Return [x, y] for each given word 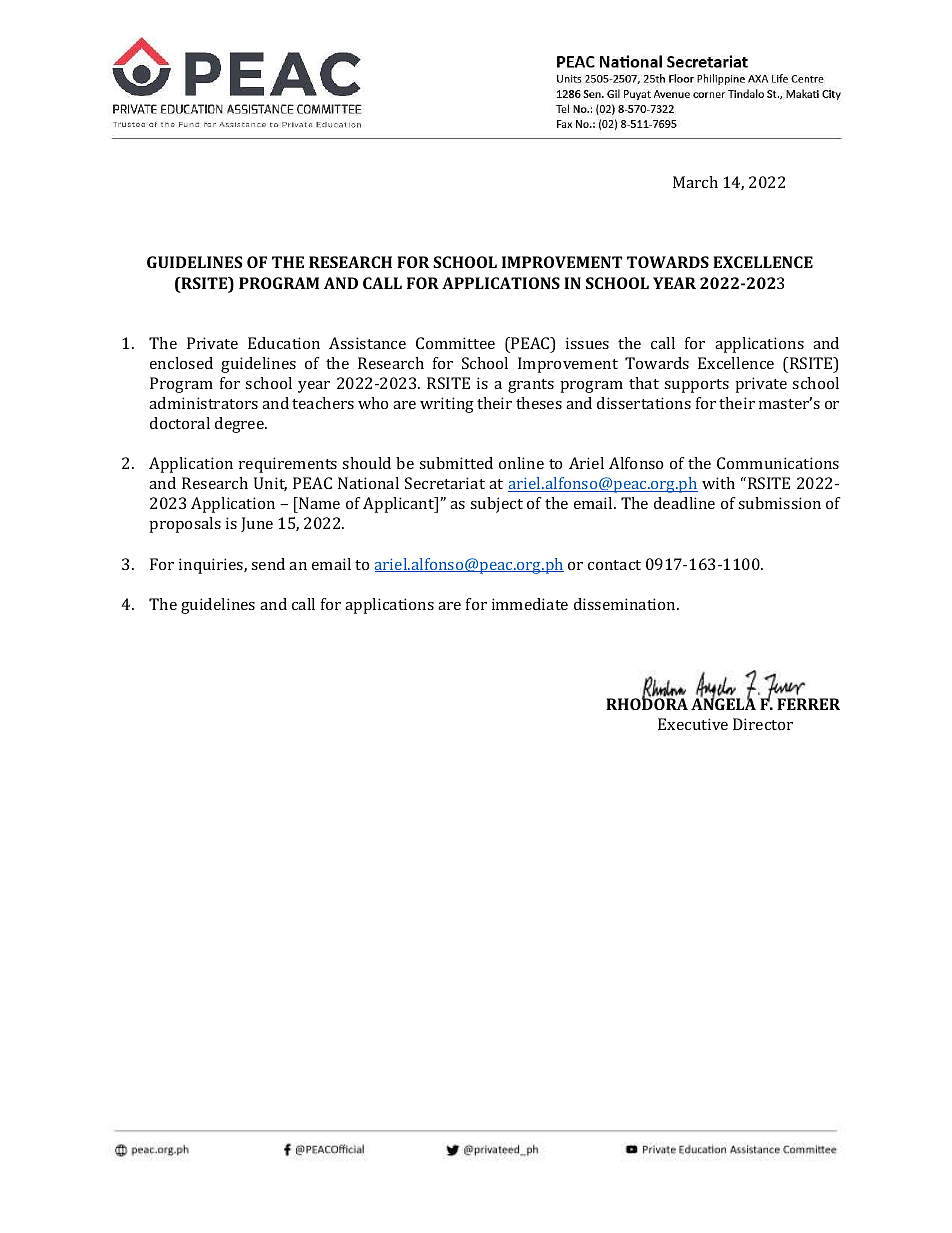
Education [284, 343]
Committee [455, 343]
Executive [693, 724]
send [268, 564]
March [695, 182]
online [521, 463]
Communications [778, 463]
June [257, 524]
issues [587, 343]
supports [696, 386]
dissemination [626, 604]
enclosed [181, 363]
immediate [530, 604]
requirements [288, 465]
